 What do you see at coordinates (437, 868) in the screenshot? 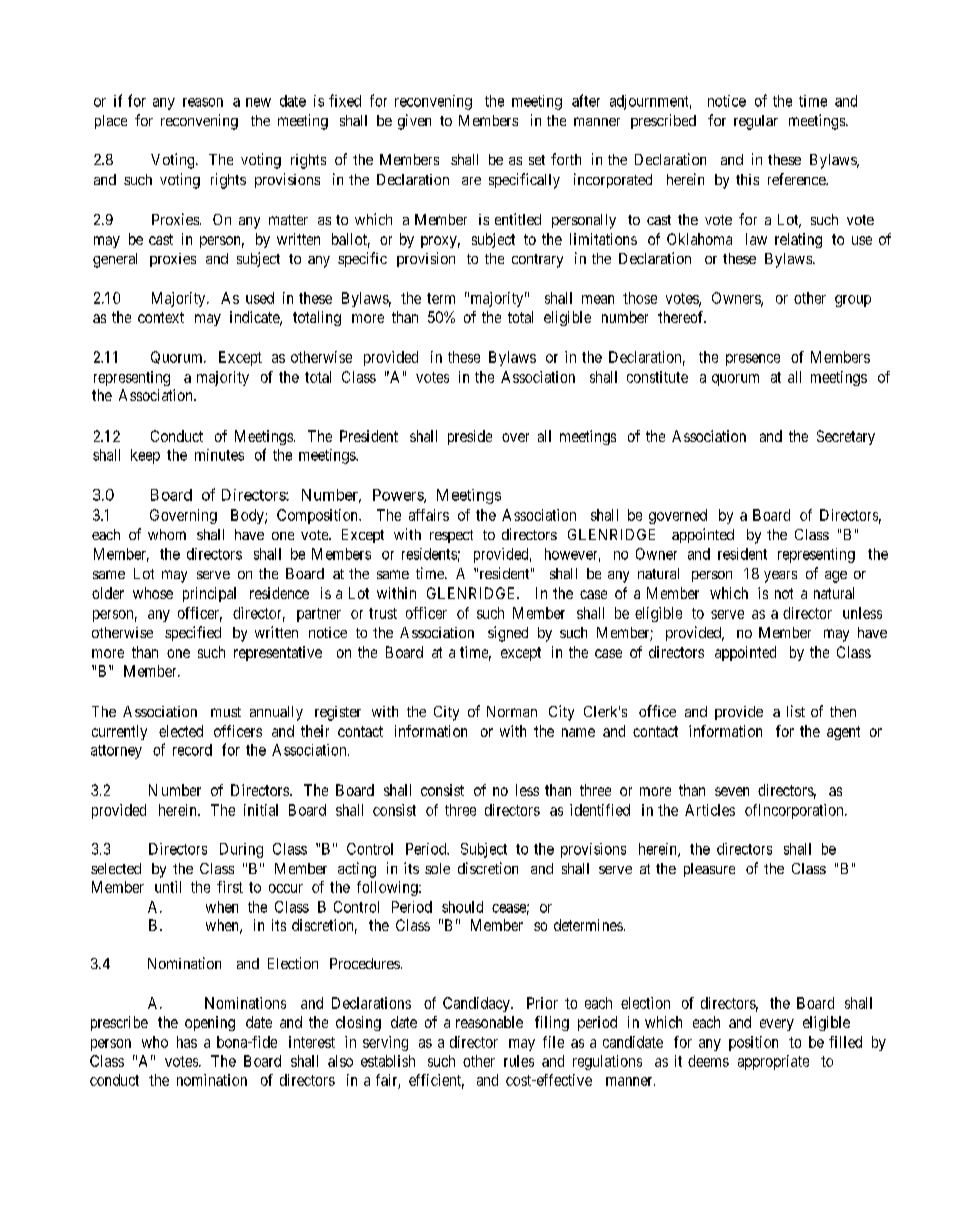
I see `sole` at bounding box center [437, 868].
